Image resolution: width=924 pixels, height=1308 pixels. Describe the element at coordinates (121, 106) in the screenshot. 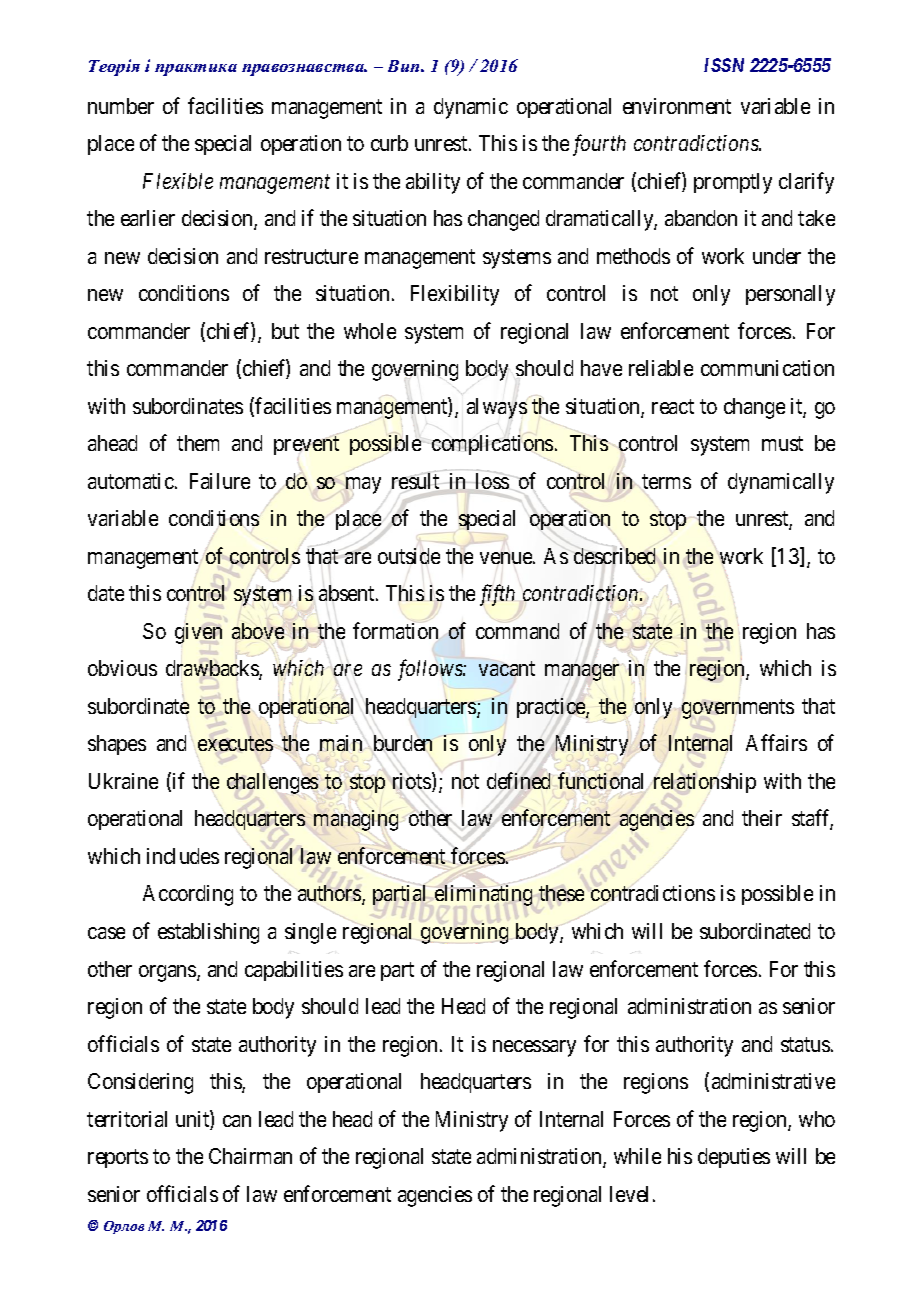

I see `number` at that location.
